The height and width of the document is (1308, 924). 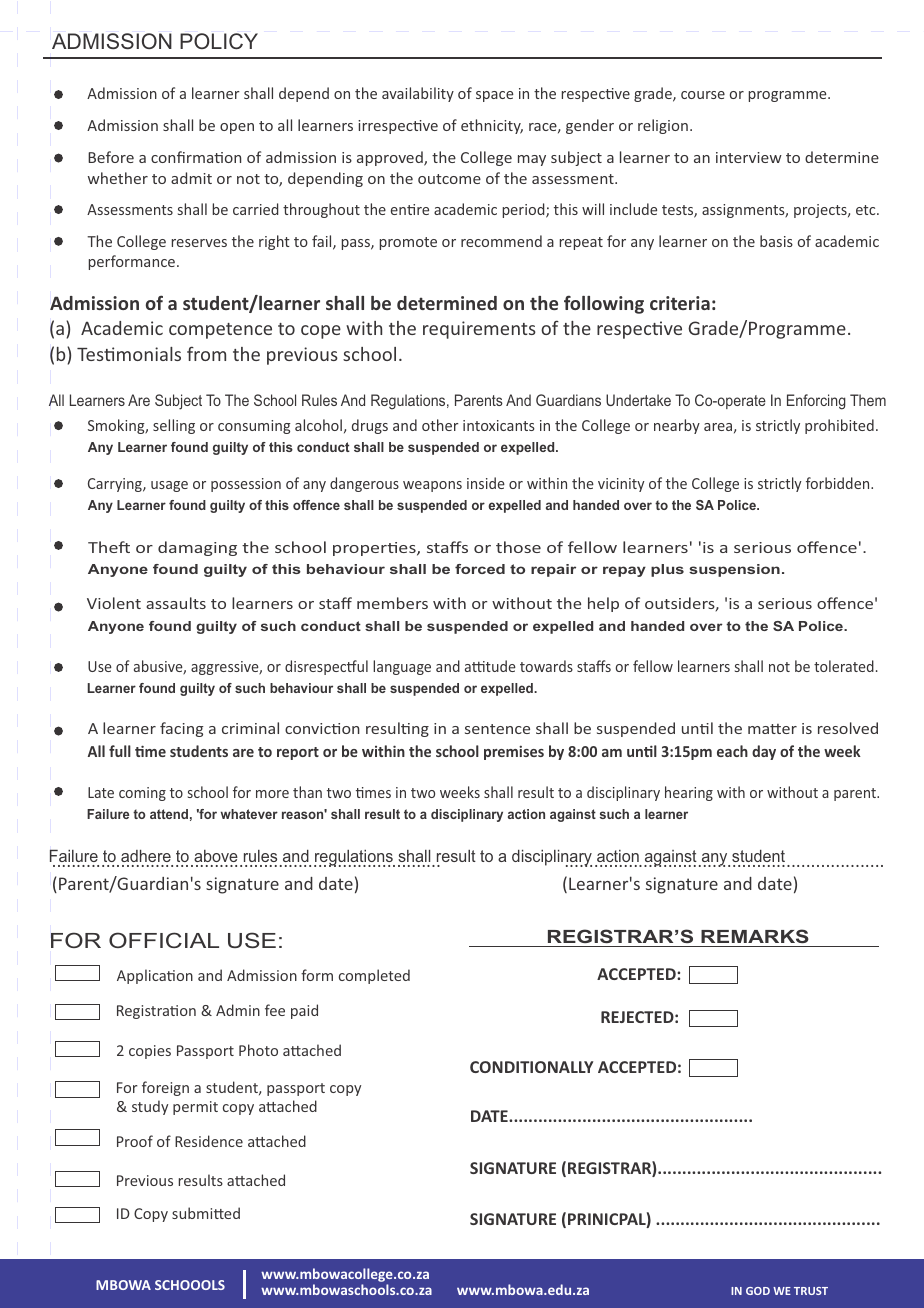 I want to click on competence, so click(x=220, y=331).
